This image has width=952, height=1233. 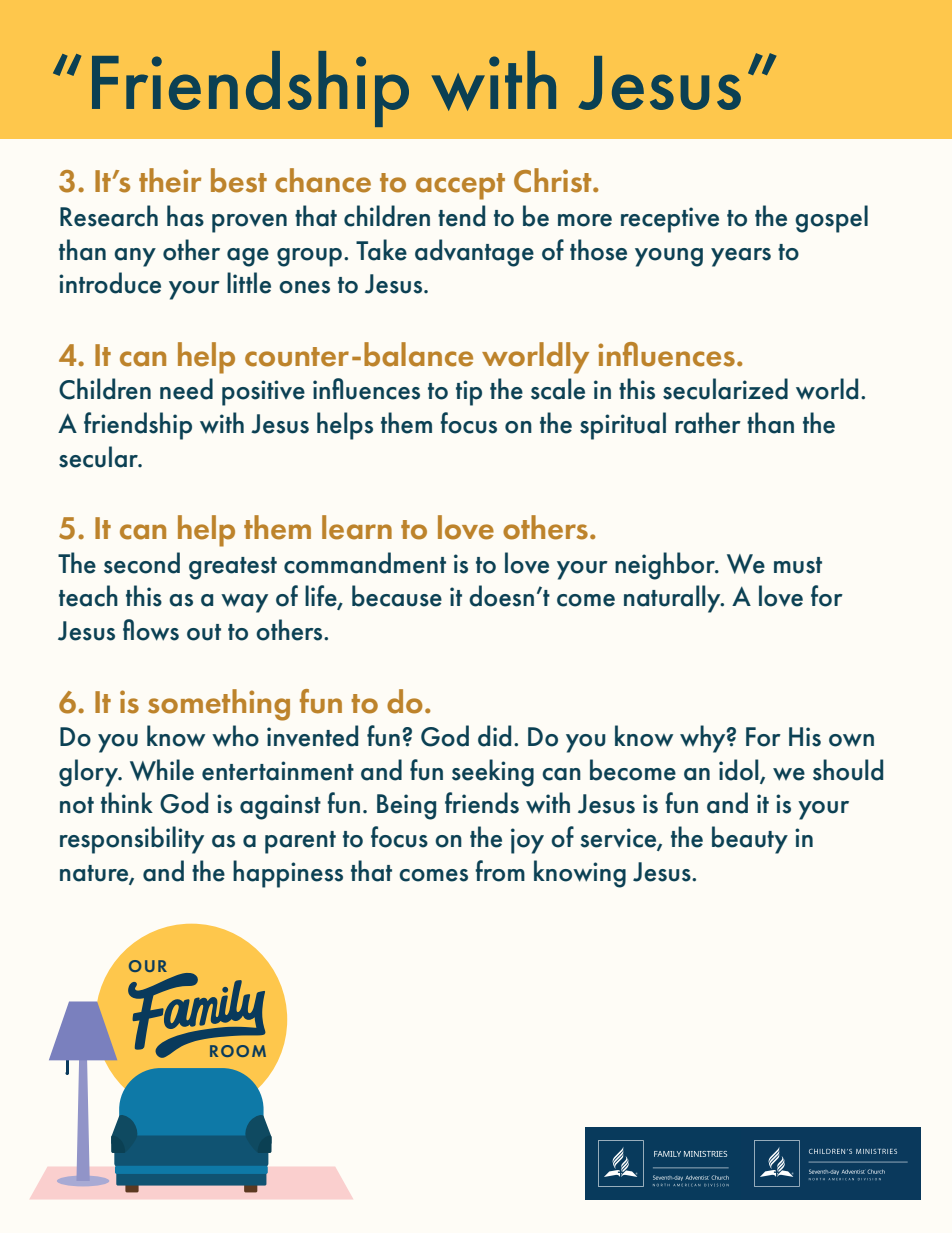 I want to click on rather, so click(x=708, y=423).
